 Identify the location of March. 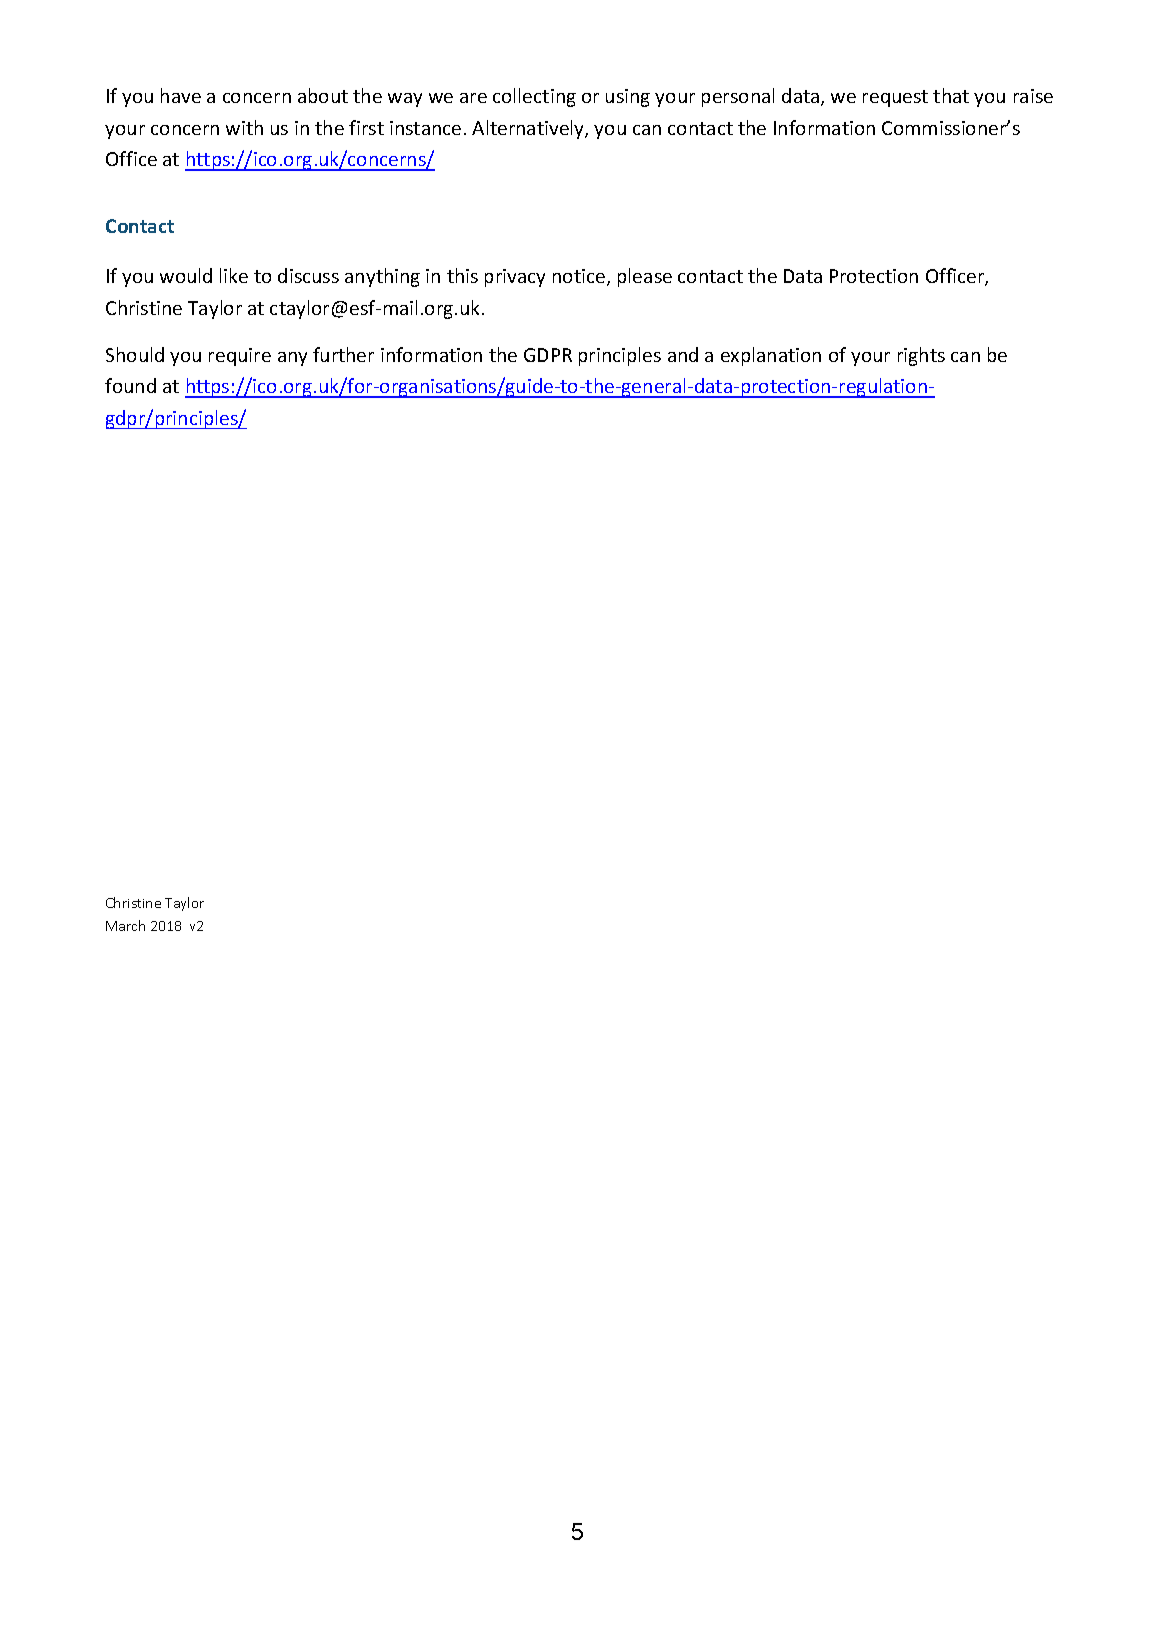
(125, 925).
